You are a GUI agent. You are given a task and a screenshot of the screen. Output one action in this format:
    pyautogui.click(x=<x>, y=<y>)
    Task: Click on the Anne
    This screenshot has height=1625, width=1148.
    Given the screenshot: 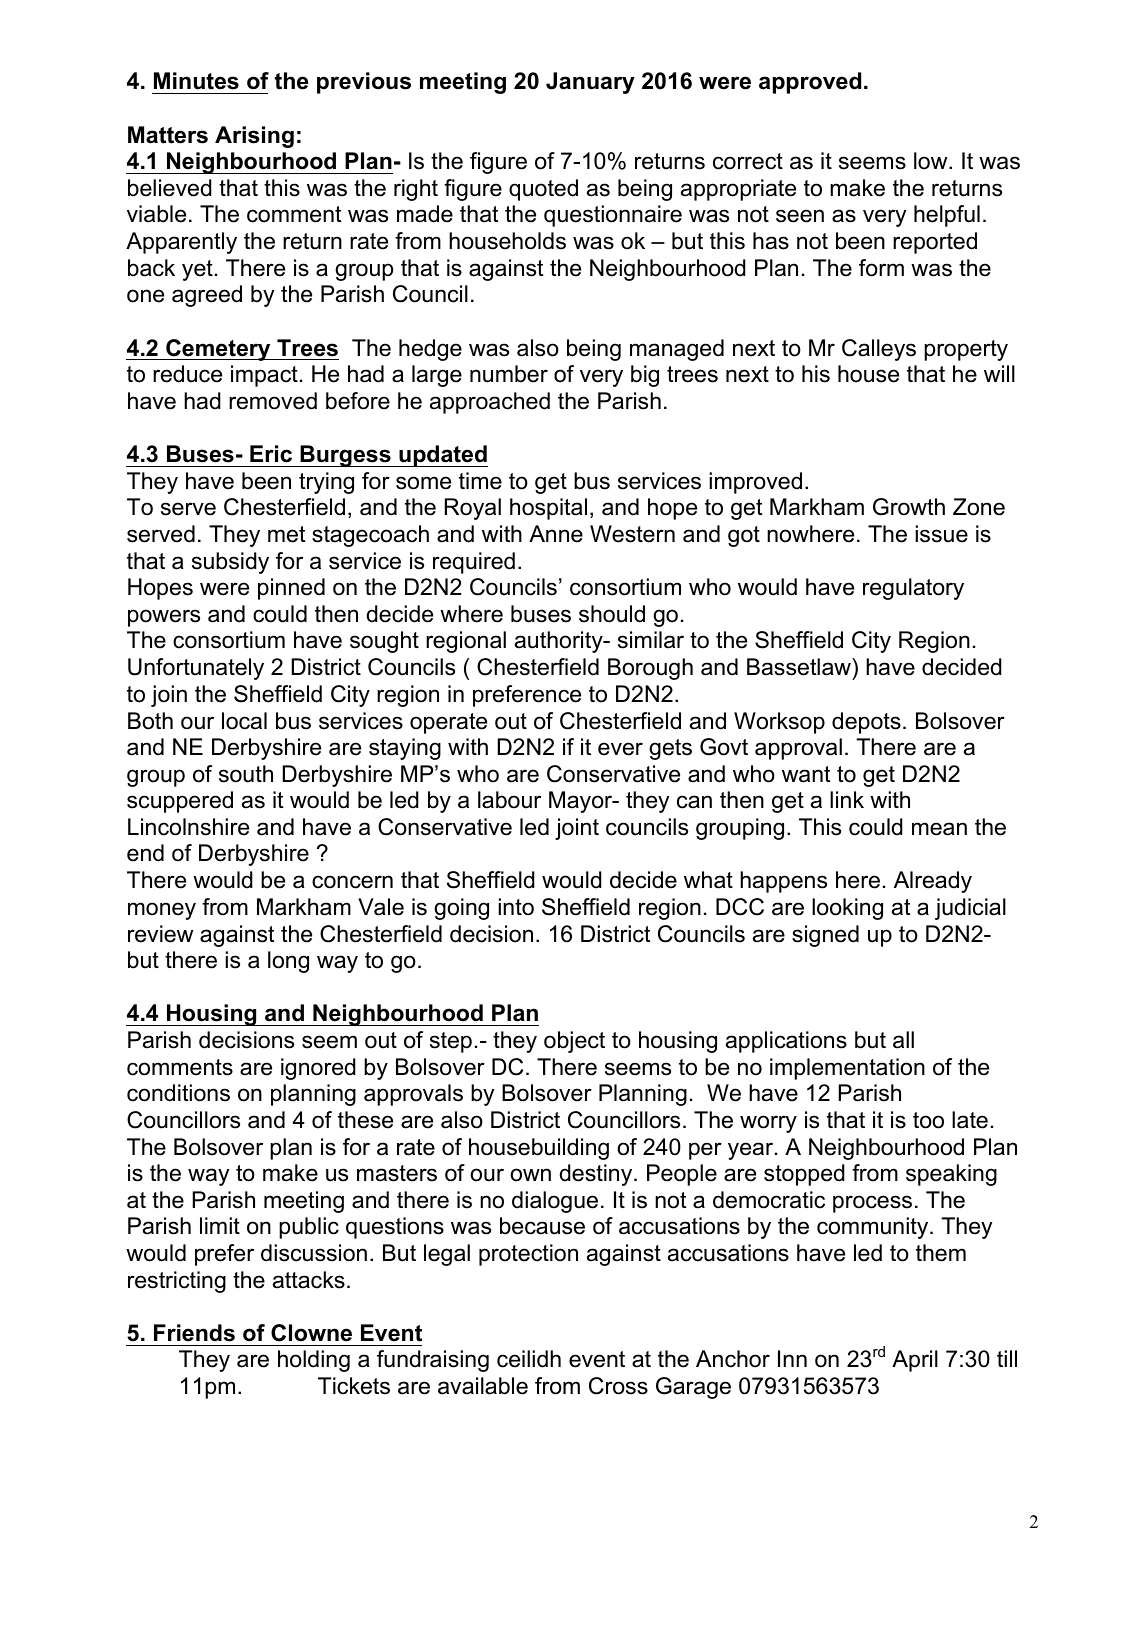 What is the action you would take?
    pyautogui.click(x=556, y=534)
